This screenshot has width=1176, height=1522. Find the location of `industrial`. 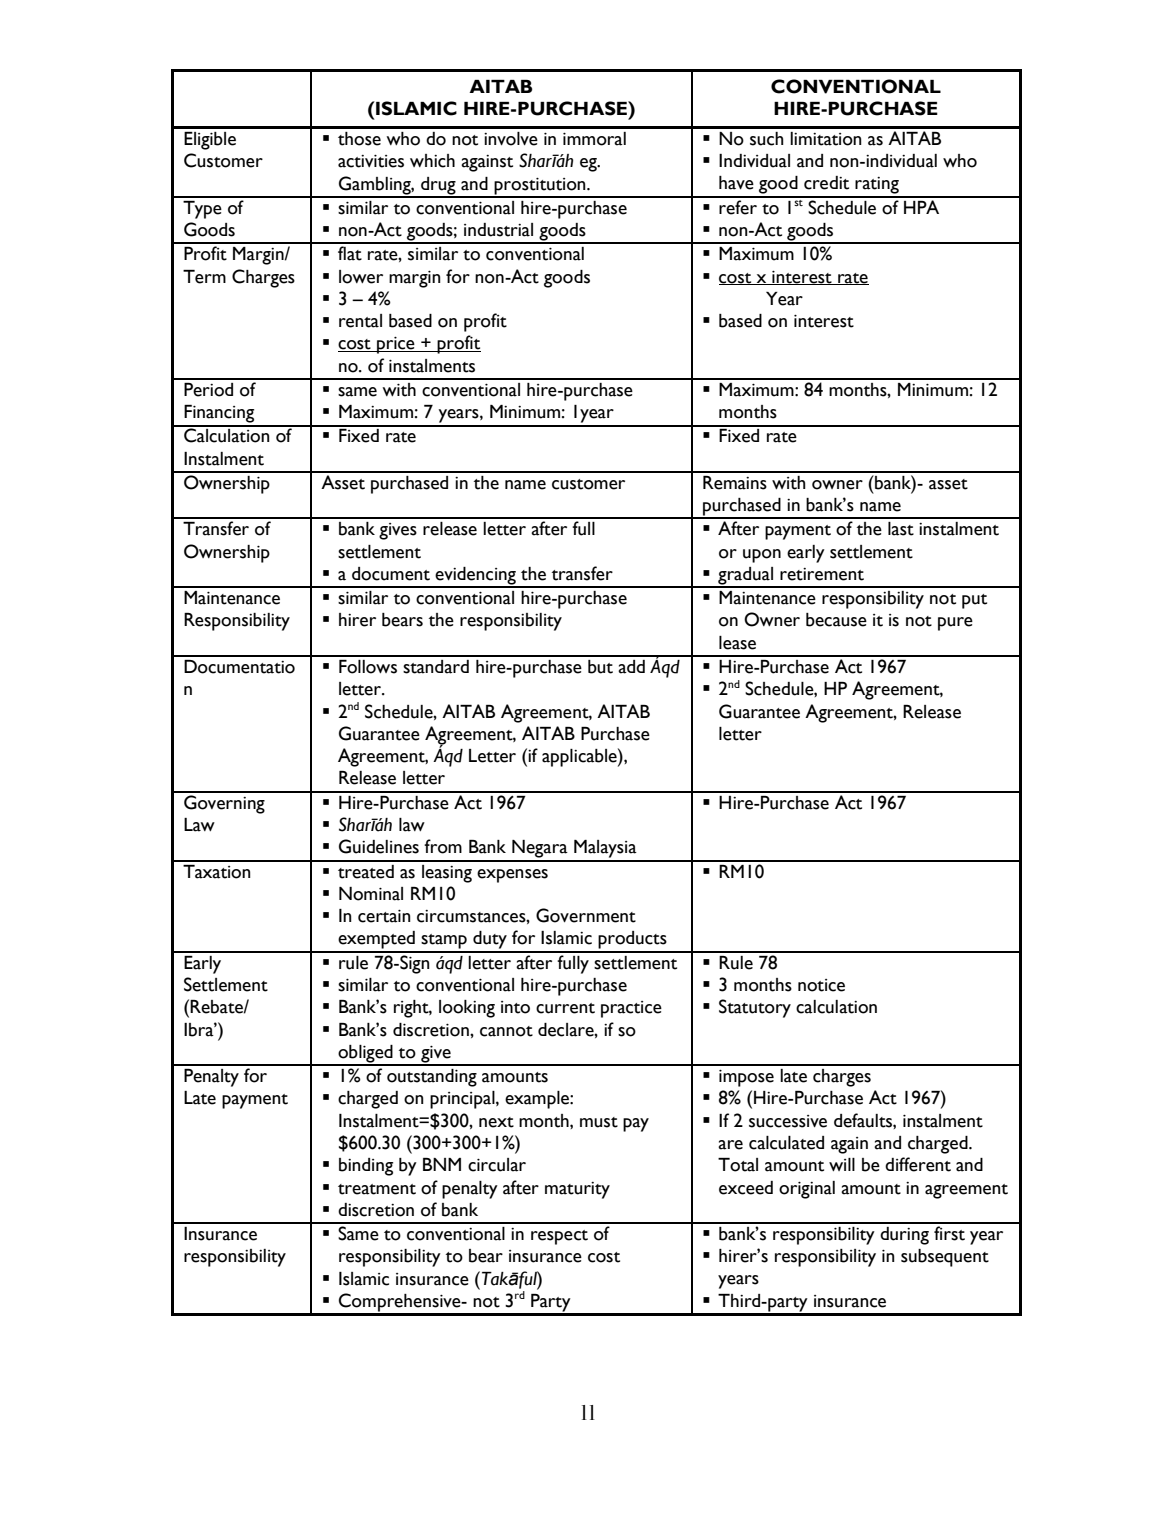

industrial is located at coordinates (498, 230).
